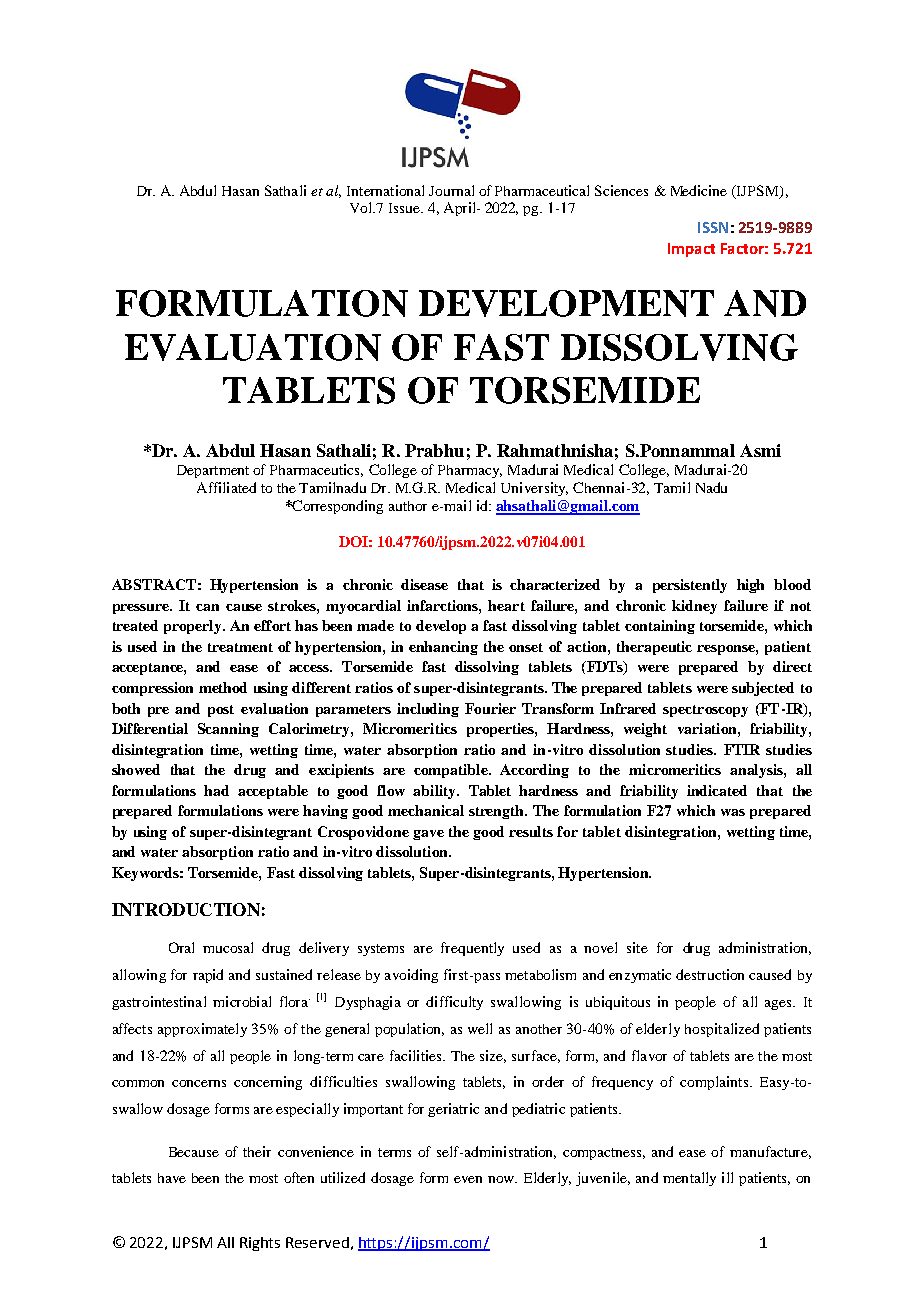 The width and height of the document is (924, 1308). What do you see at coordinates (186, 909) in the document?
I see `INTRODUCTION` at bounding box center [186, 909].
